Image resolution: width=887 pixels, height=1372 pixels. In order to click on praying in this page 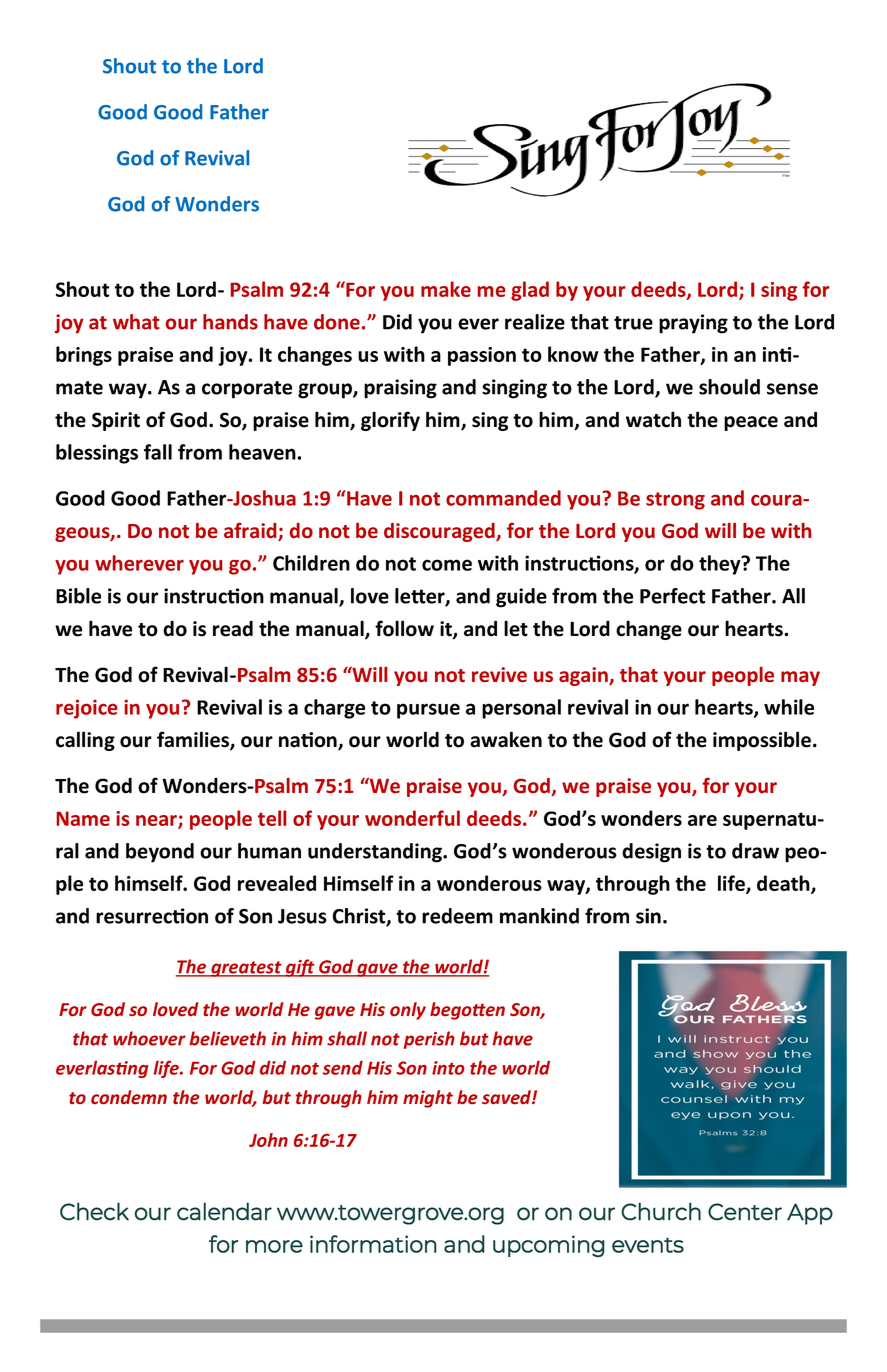, I will do `click(693, 324)`.
